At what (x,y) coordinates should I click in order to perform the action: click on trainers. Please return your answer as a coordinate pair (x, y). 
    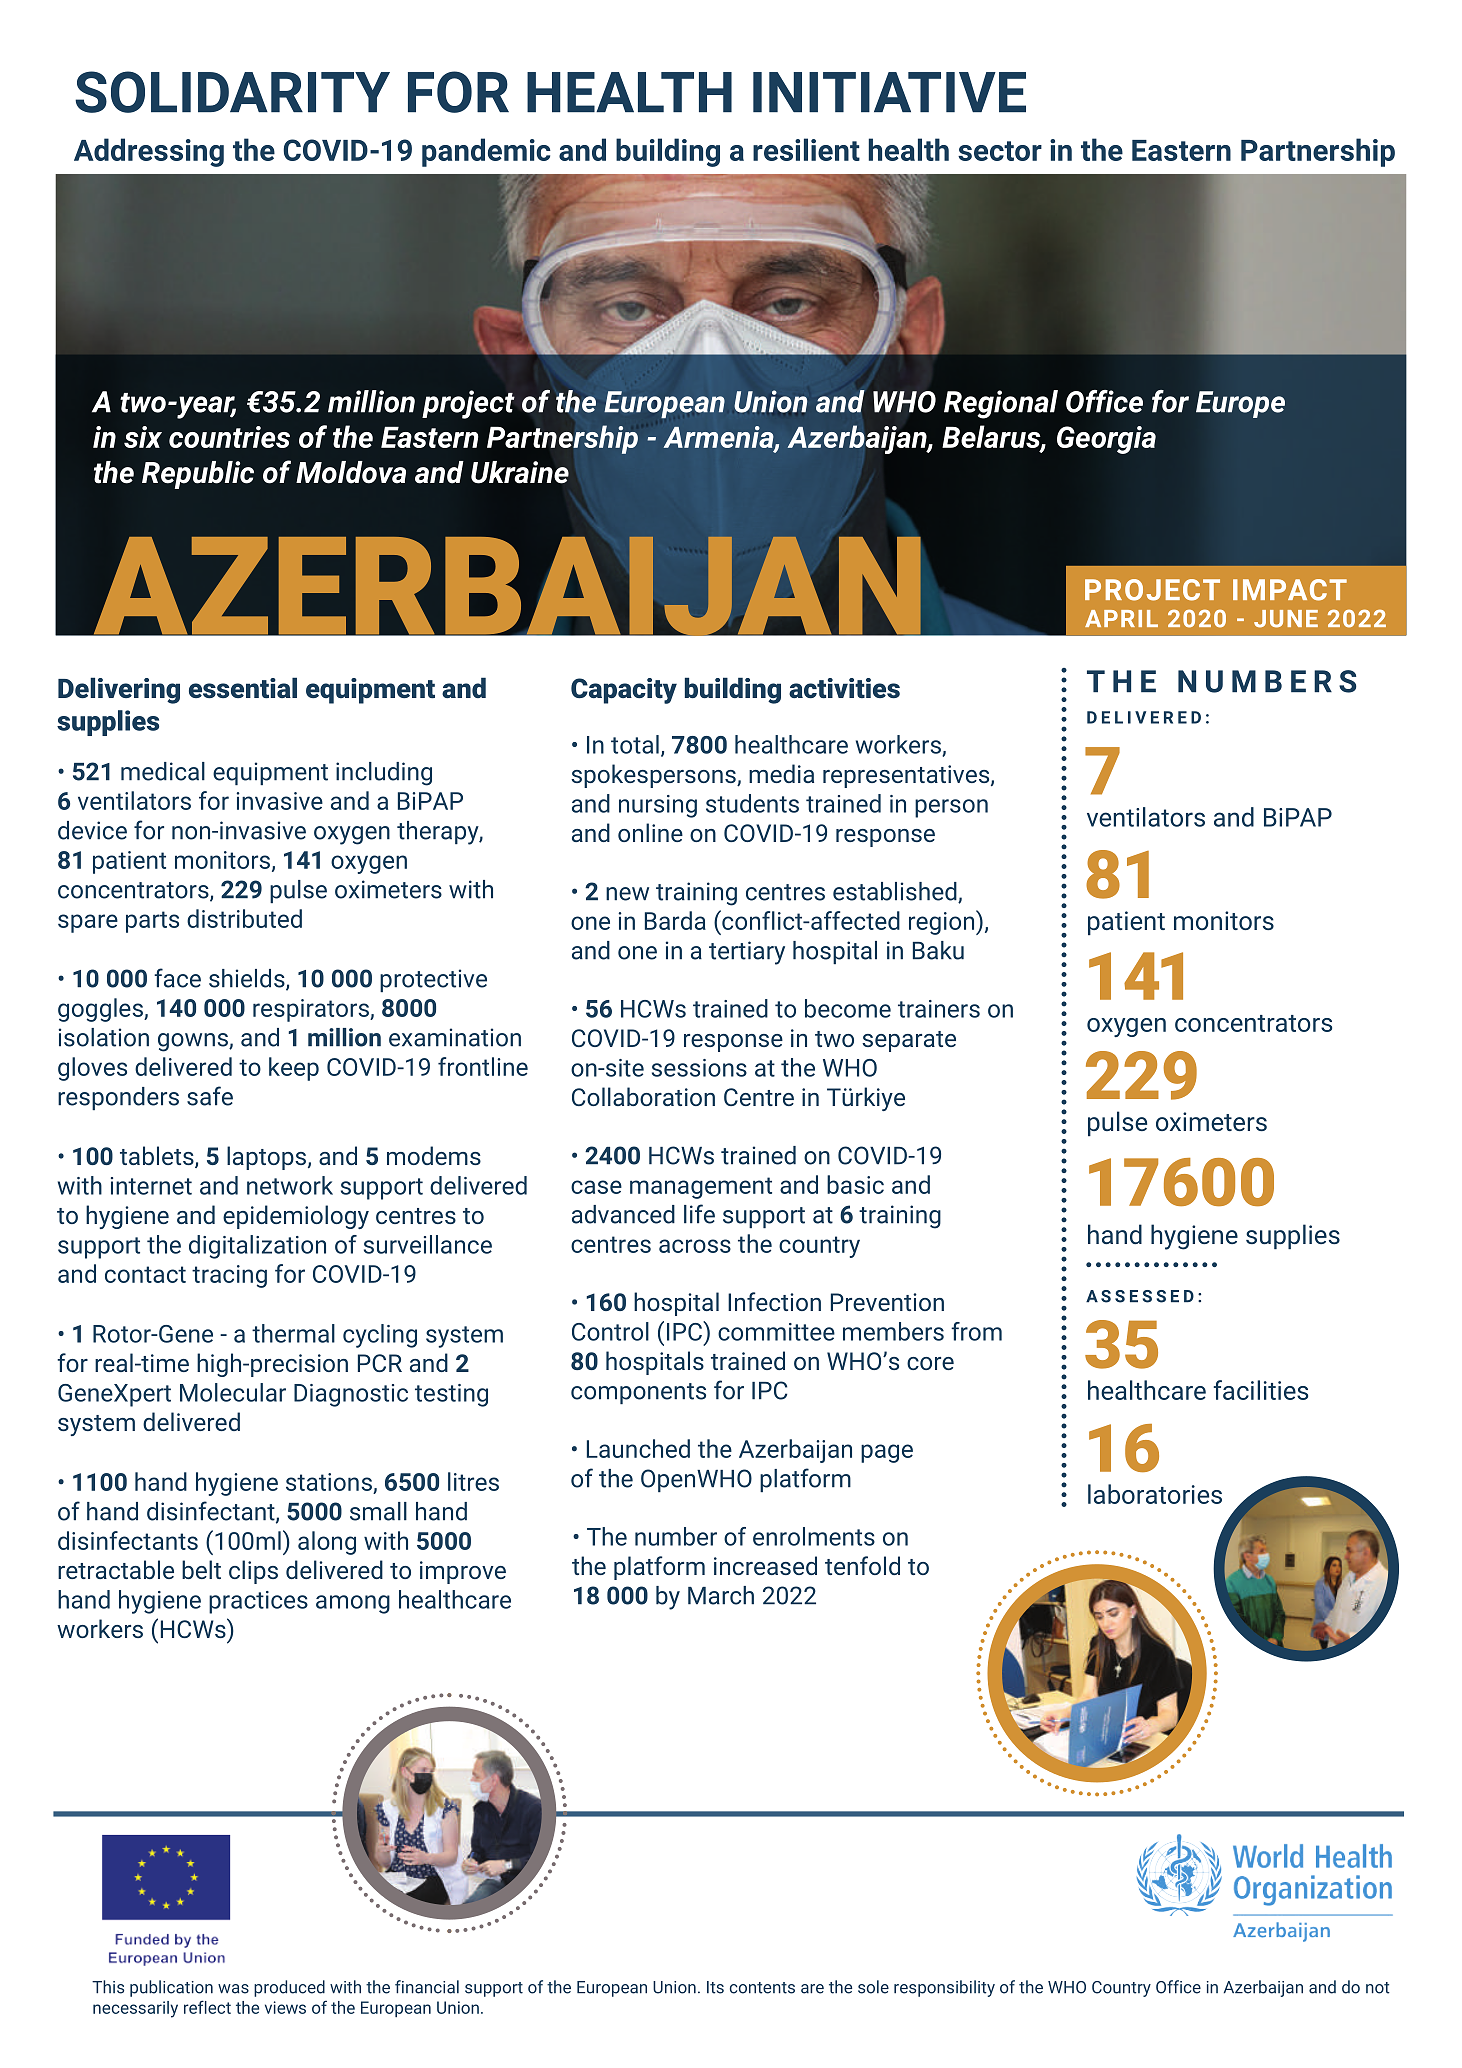
    Looking at the image, I should click on (939, 1009).
